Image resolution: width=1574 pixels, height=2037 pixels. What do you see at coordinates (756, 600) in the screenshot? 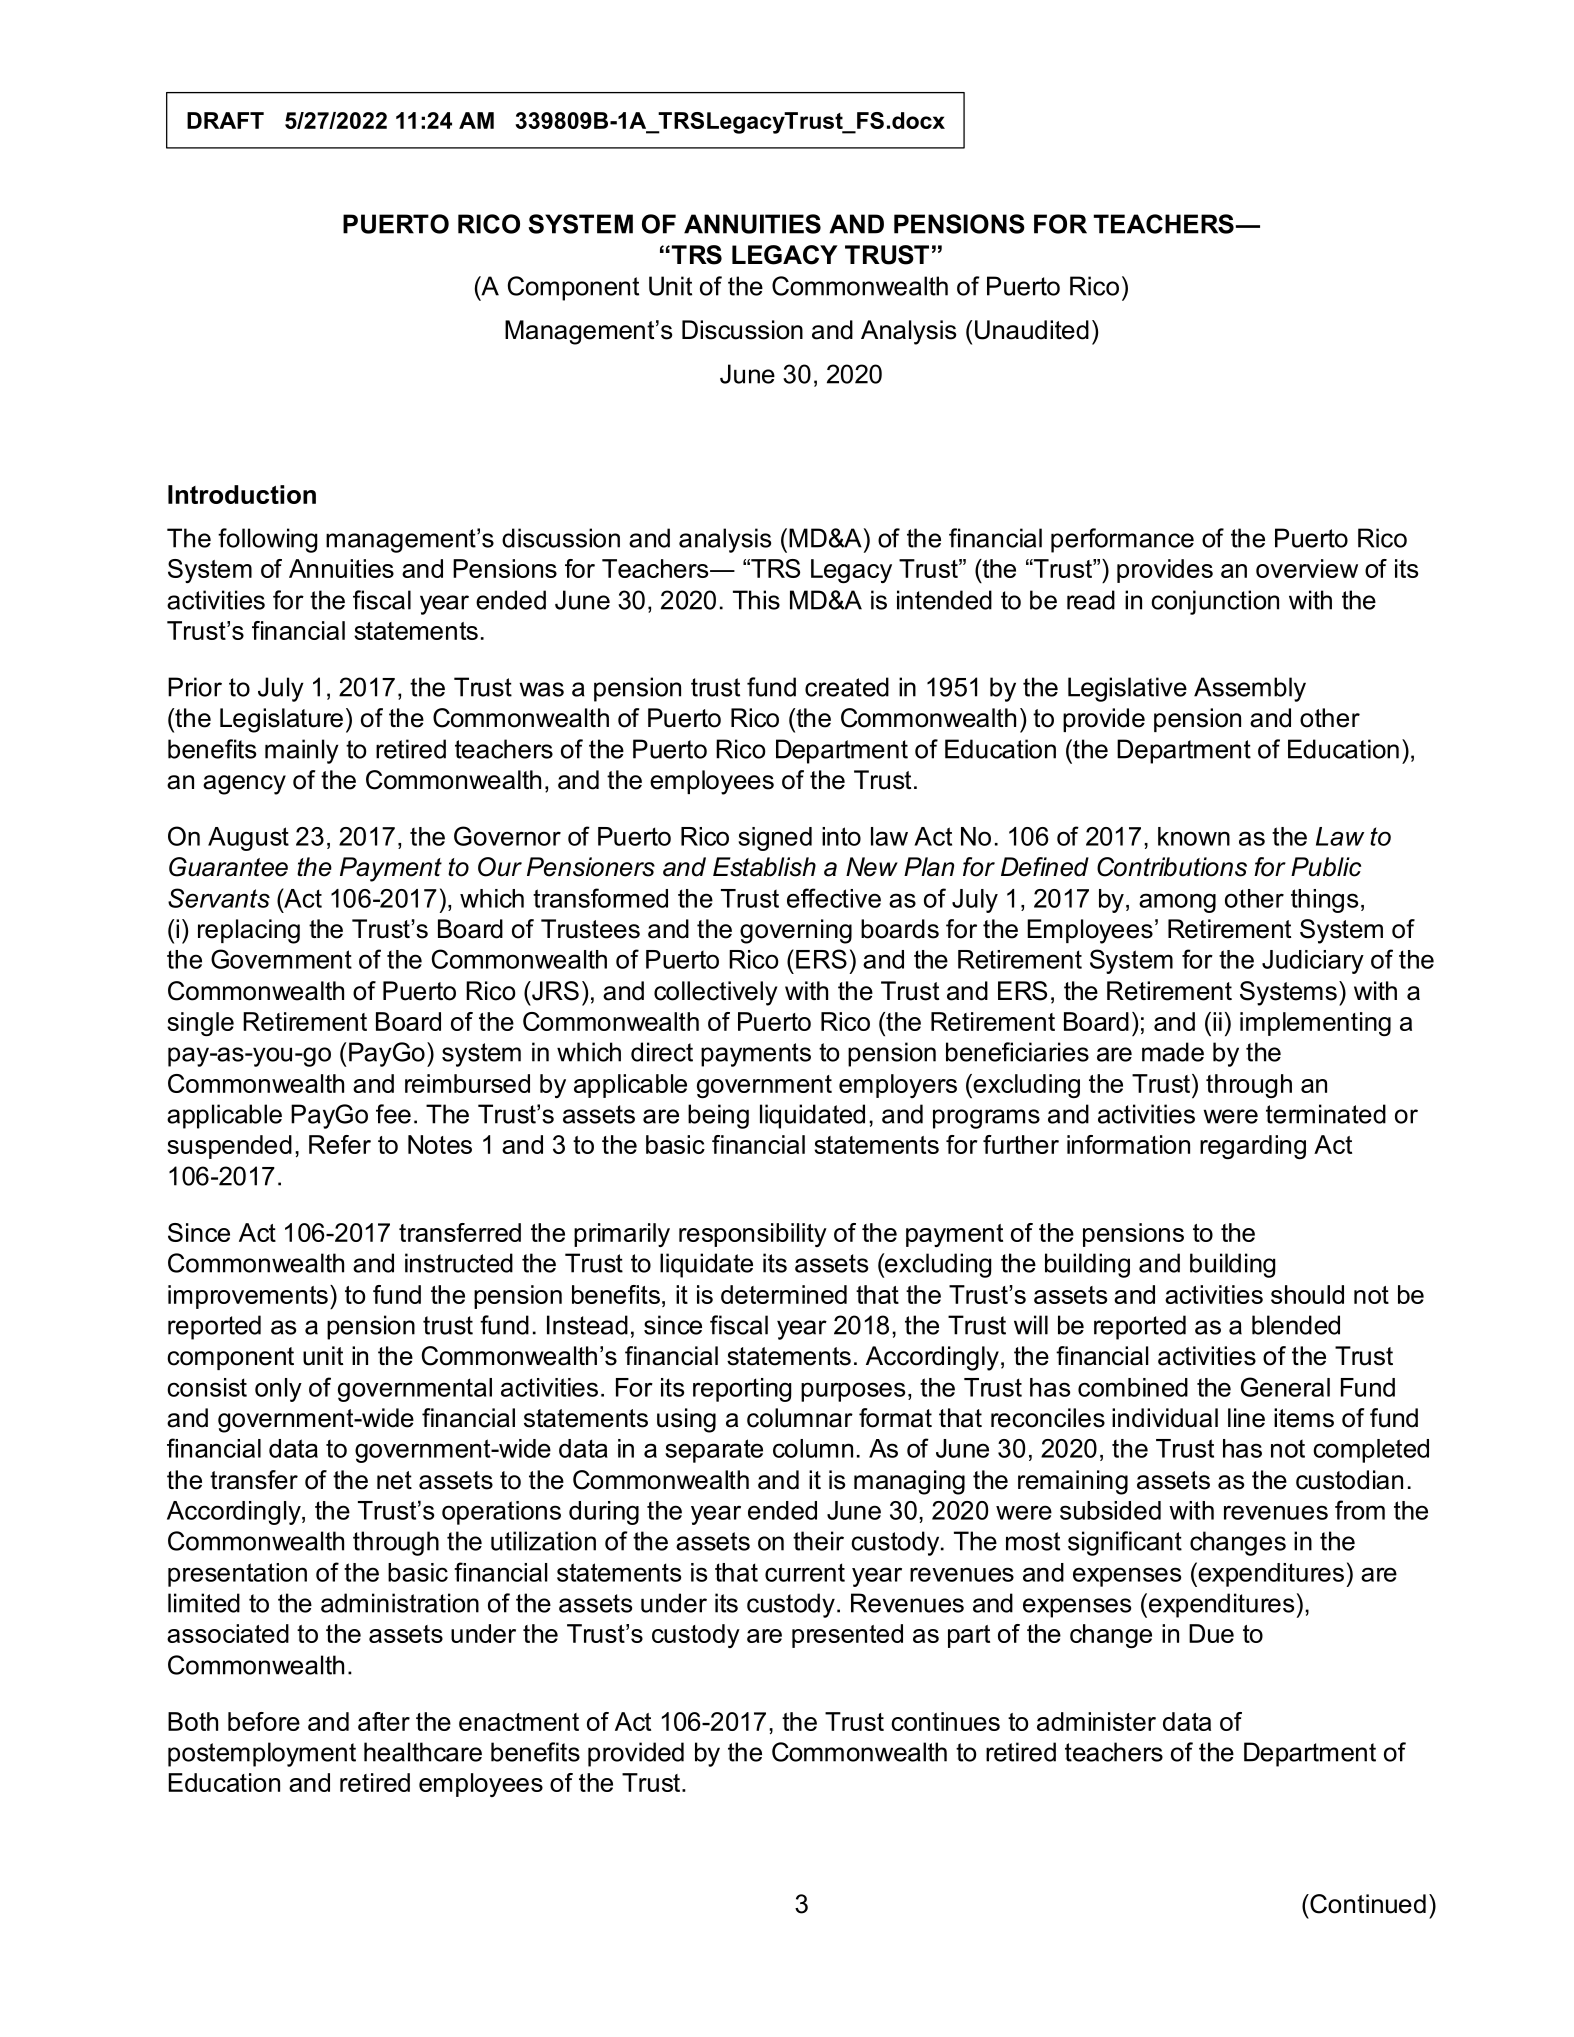
I see `This` at bounding box center [756, 600].
